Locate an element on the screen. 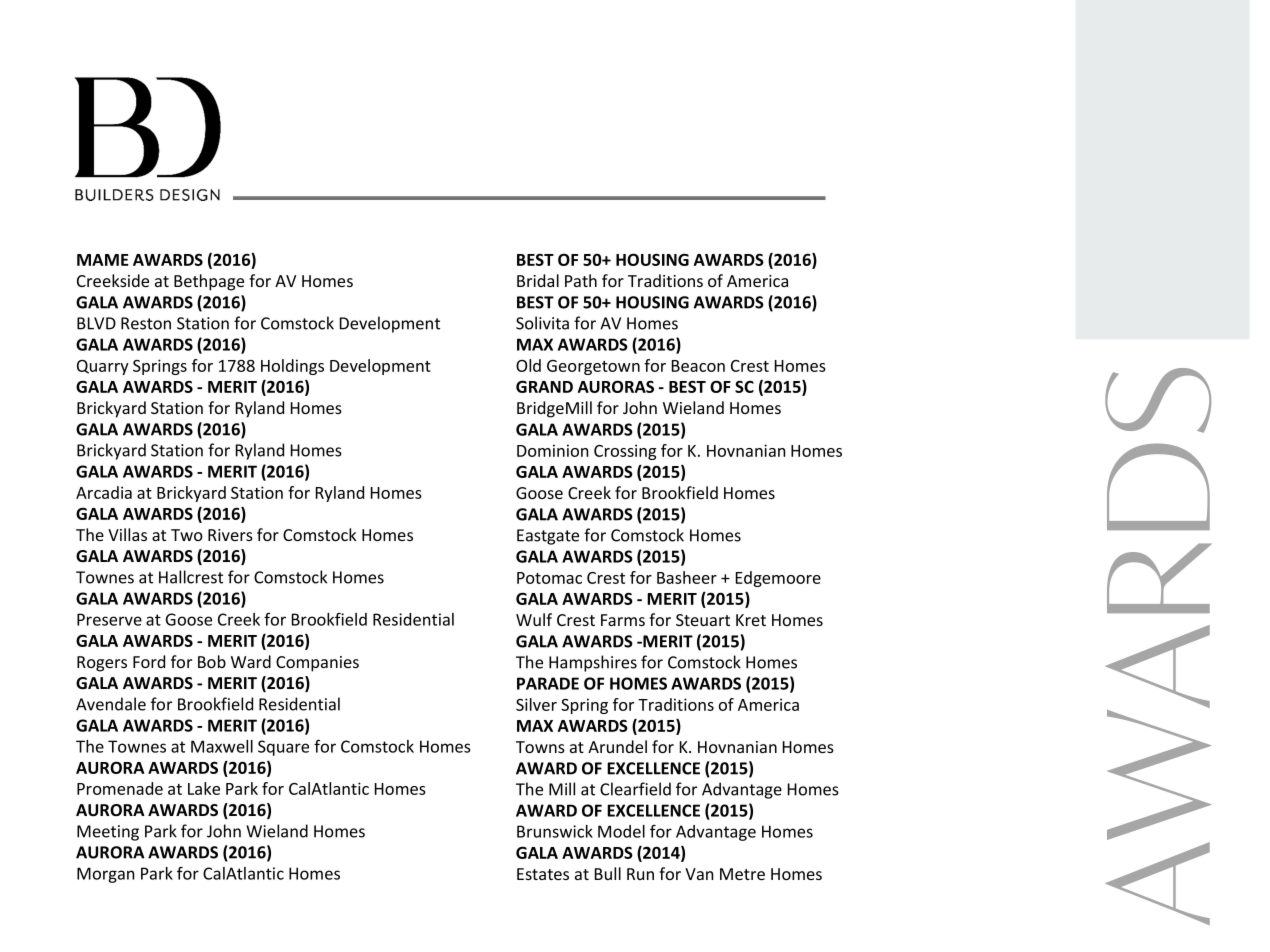 This screenshot has height=952, width=1270. Morgan is located at coordinates (106, 875).
